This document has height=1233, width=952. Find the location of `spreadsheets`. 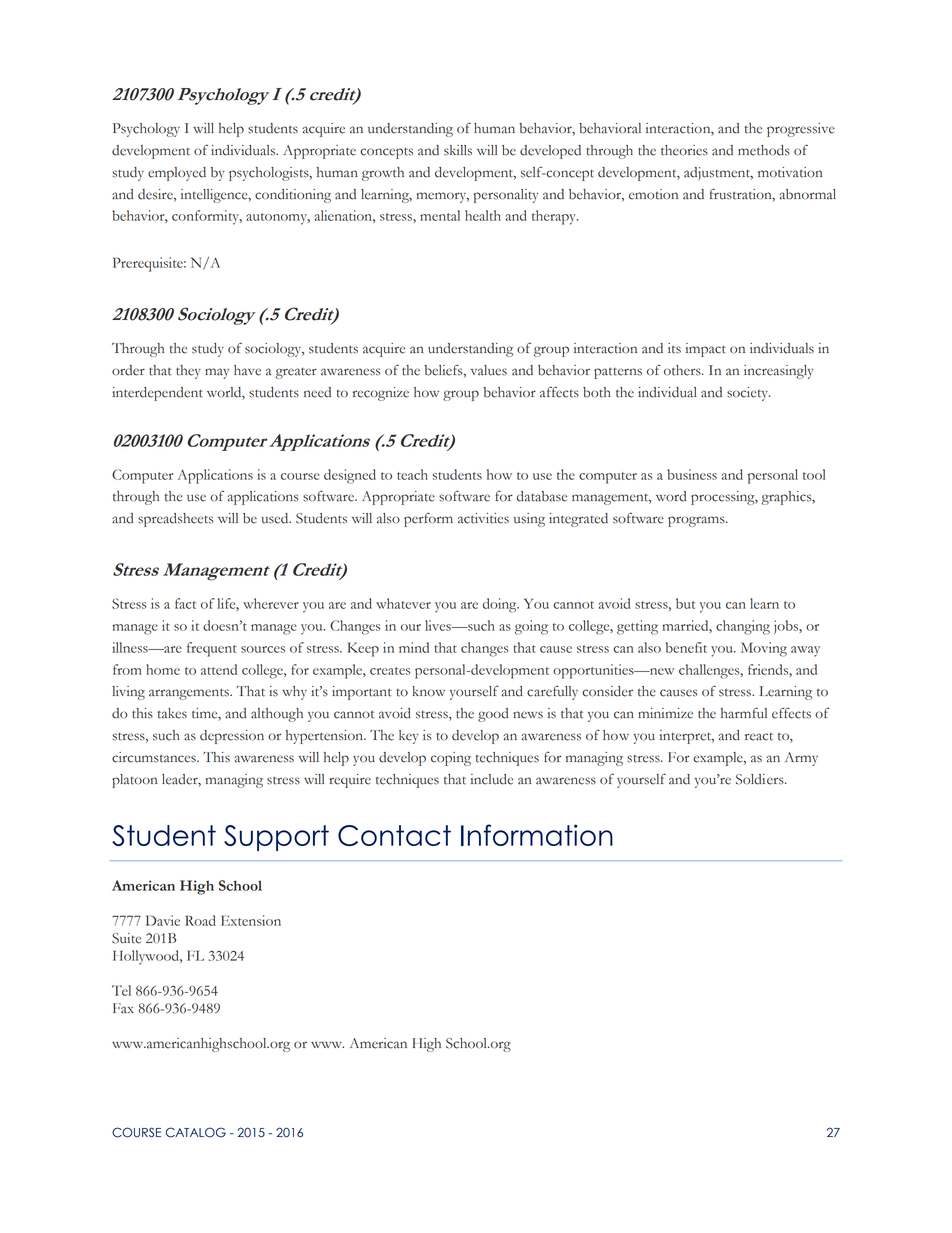

spreadsheets is located at coordinates (176, 520).
